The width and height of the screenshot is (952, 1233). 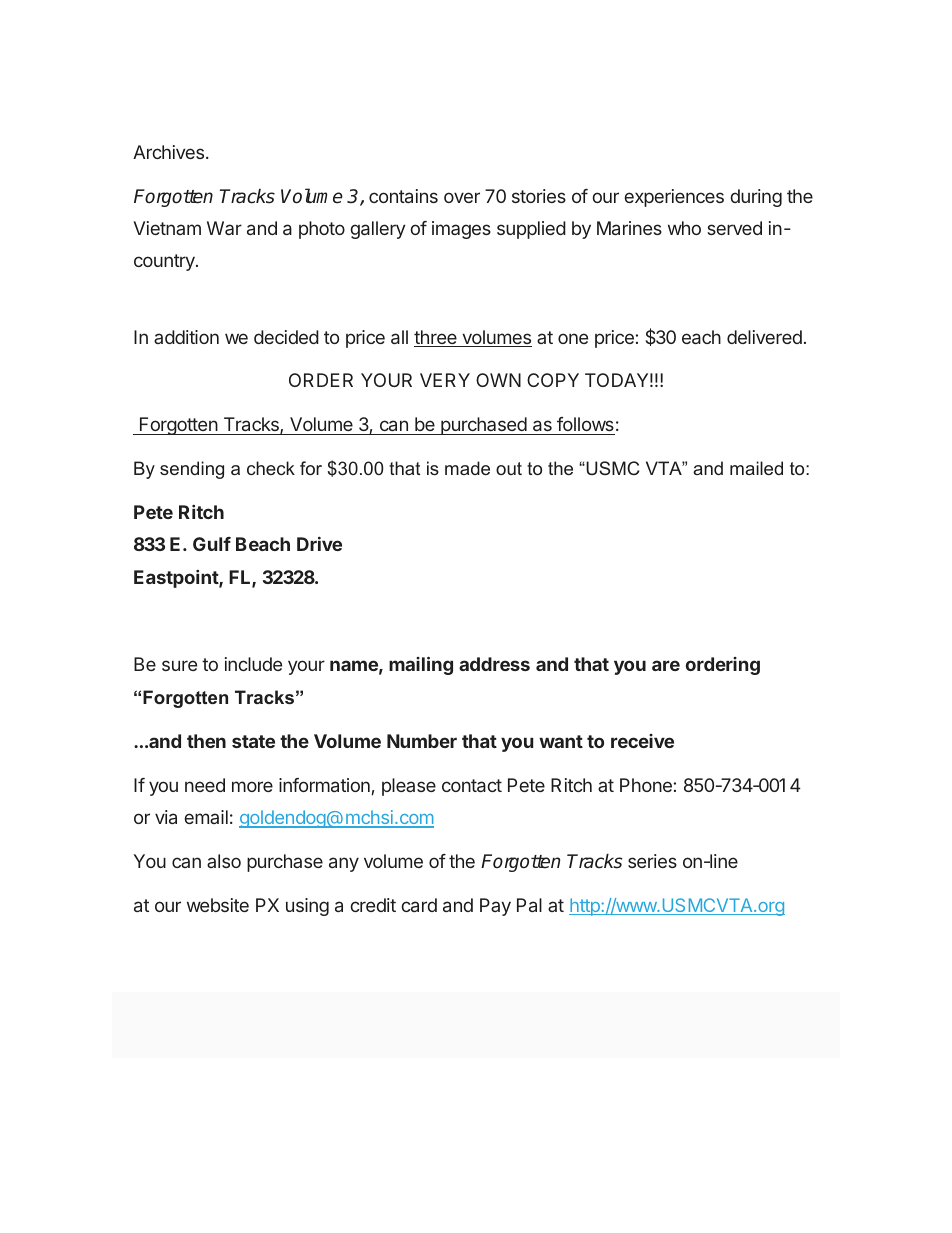 What do you see at coordinates (422, 741) in the screenshot?
I see `Number` at bounding box center [422, 741].
